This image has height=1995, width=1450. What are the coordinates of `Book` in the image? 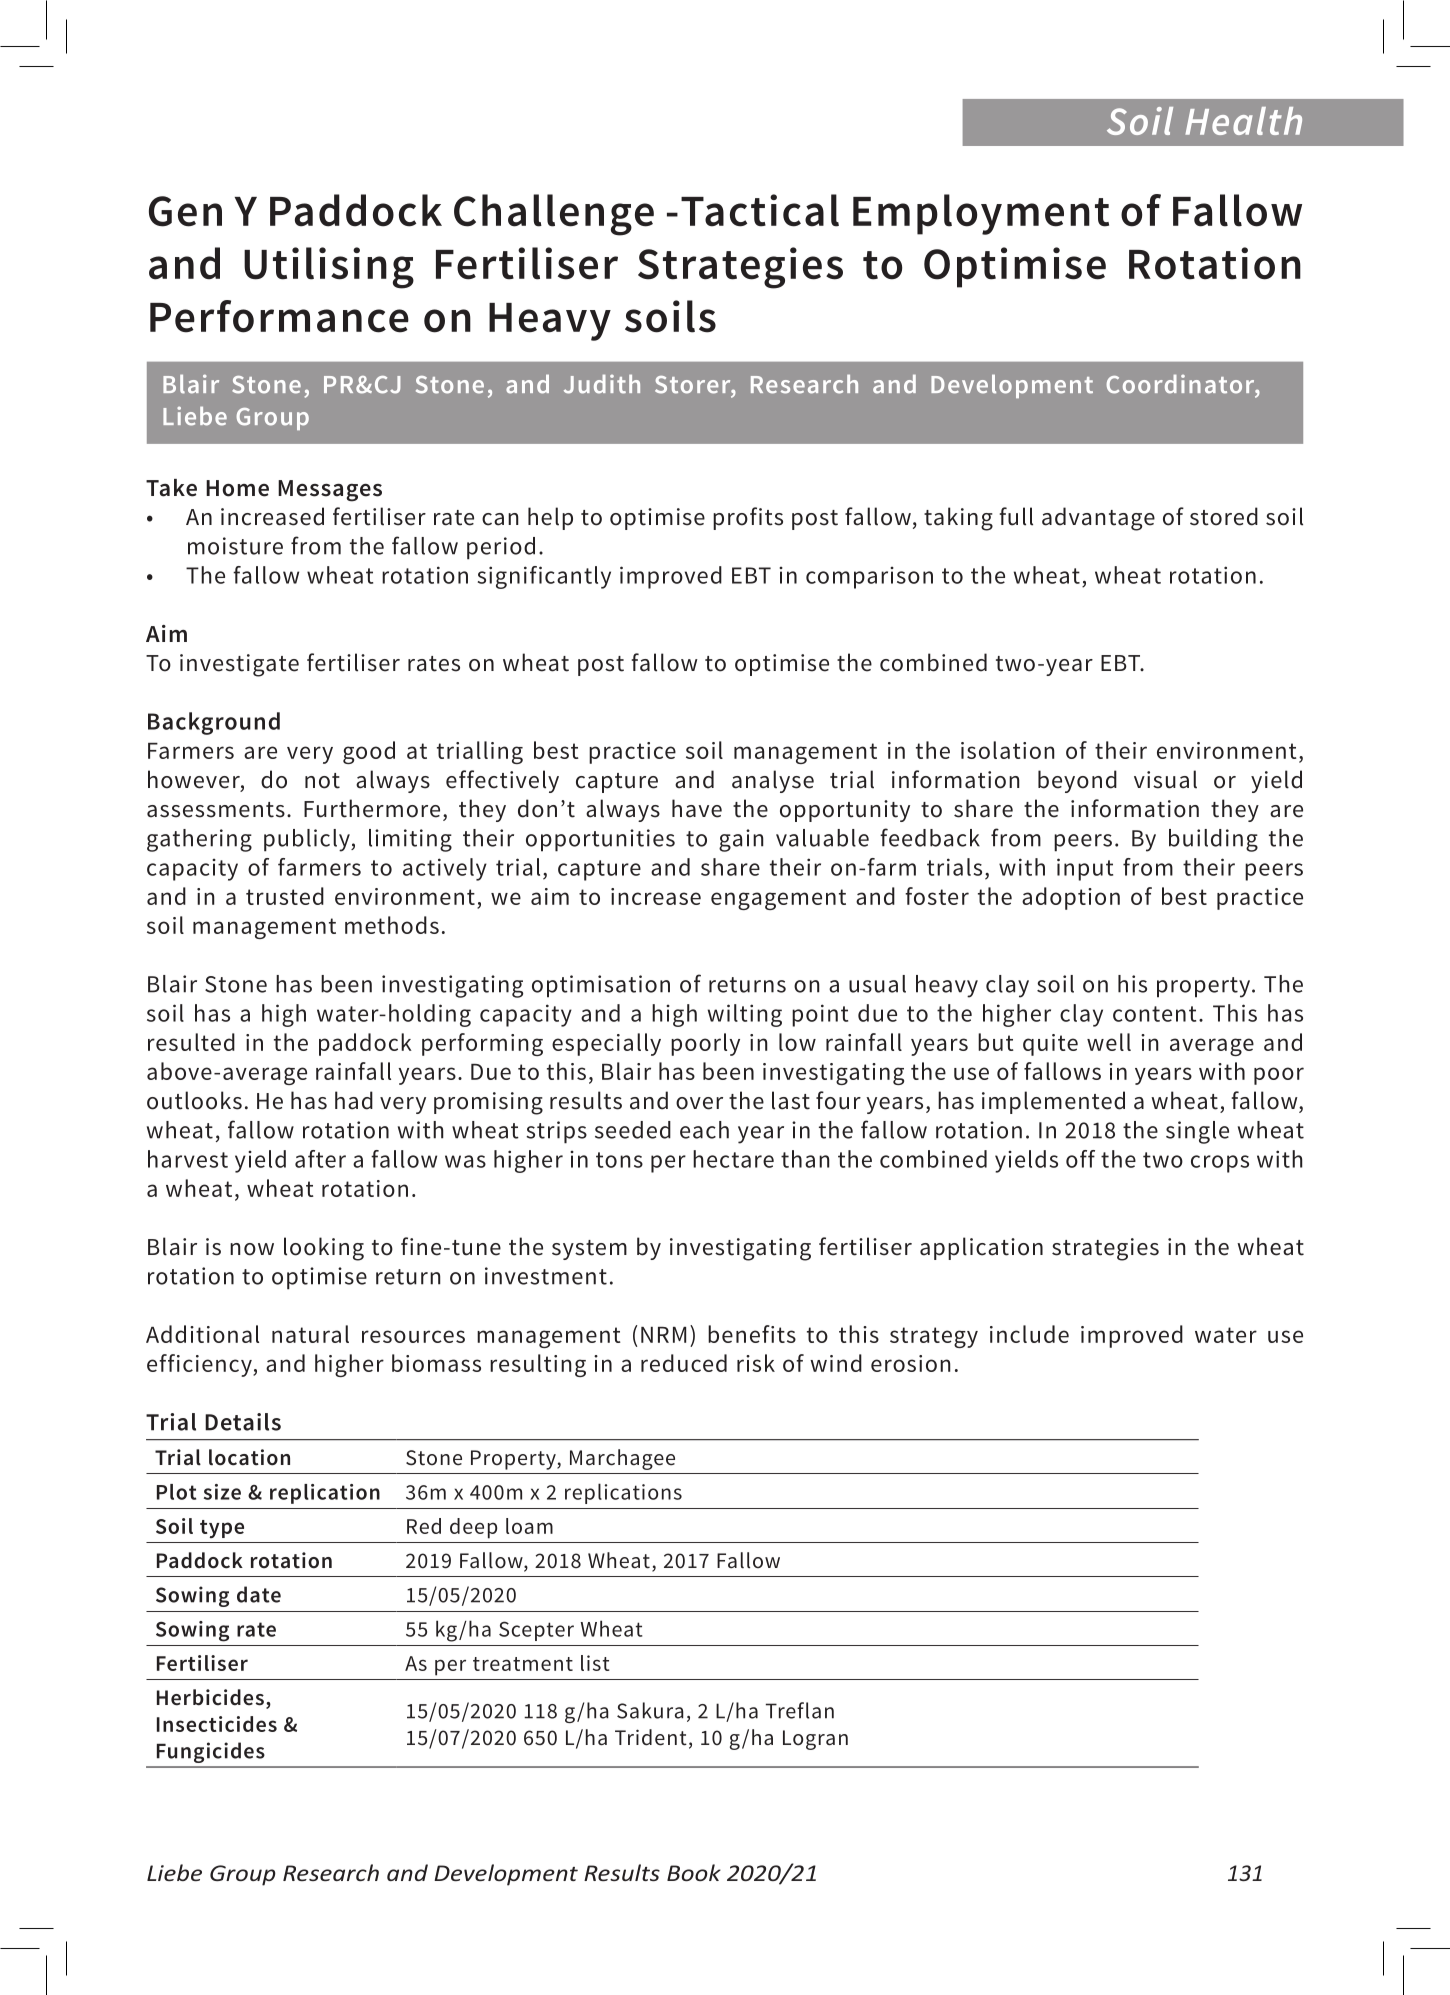 It's located at (694, 1872).
